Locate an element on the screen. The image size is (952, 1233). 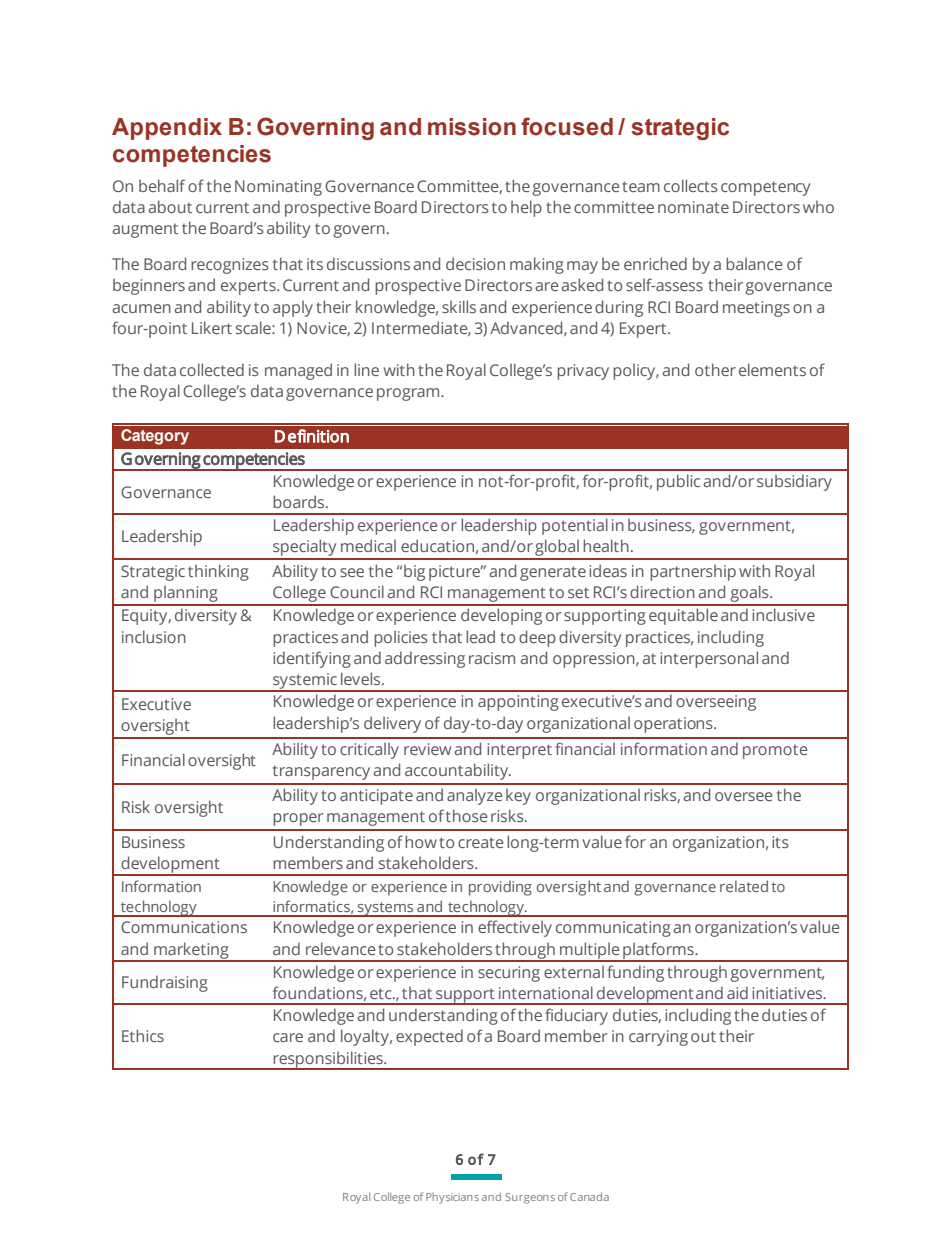
thinking is located at coordinates (218, 572).
